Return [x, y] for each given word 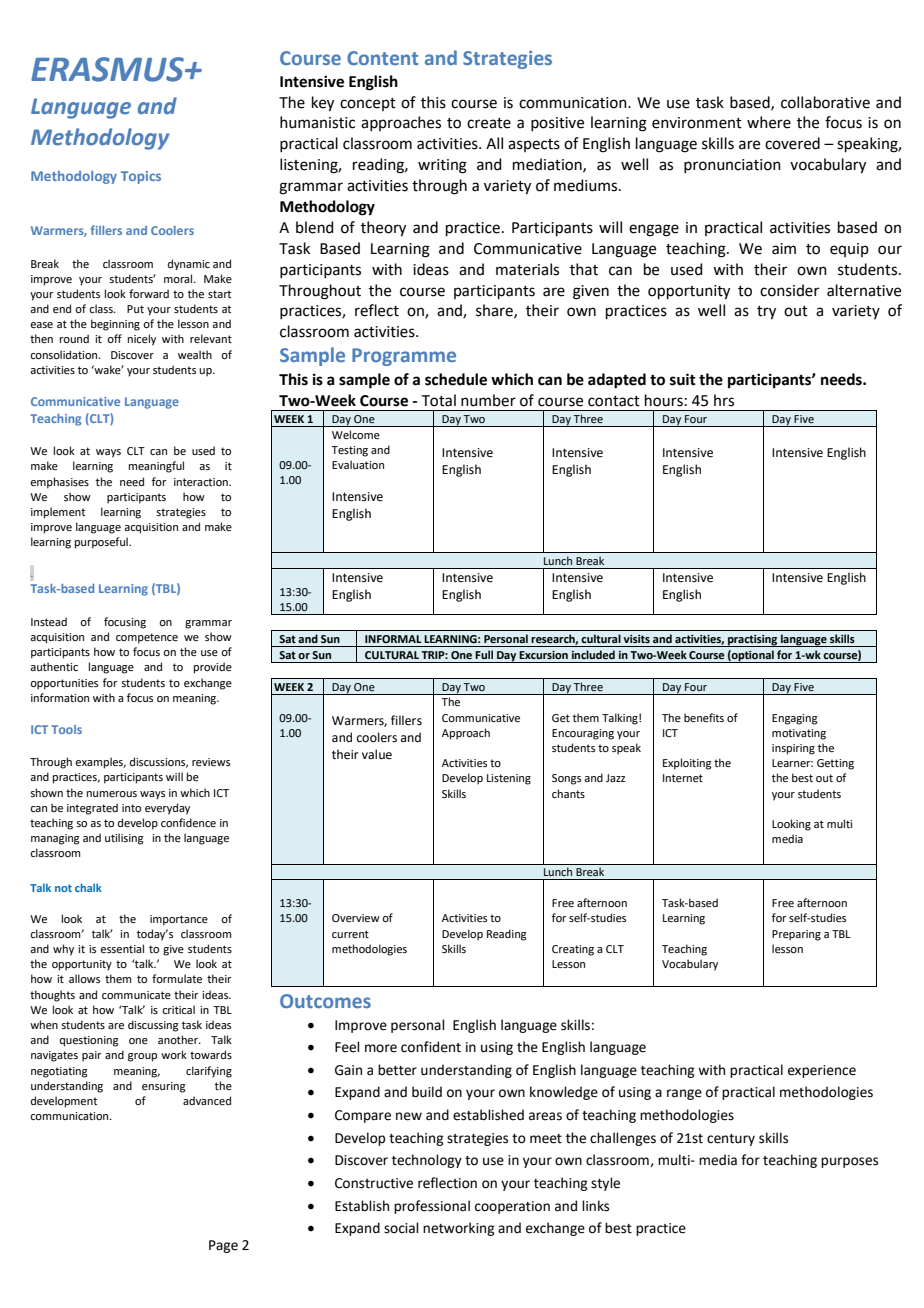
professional [432, 1207]
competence [147, 638]
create [489, 123]
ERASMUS [108, 69]
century [731, 1140]
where [769, 122]
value [377, 754]
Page [223, 1246]
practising [753, 641]
